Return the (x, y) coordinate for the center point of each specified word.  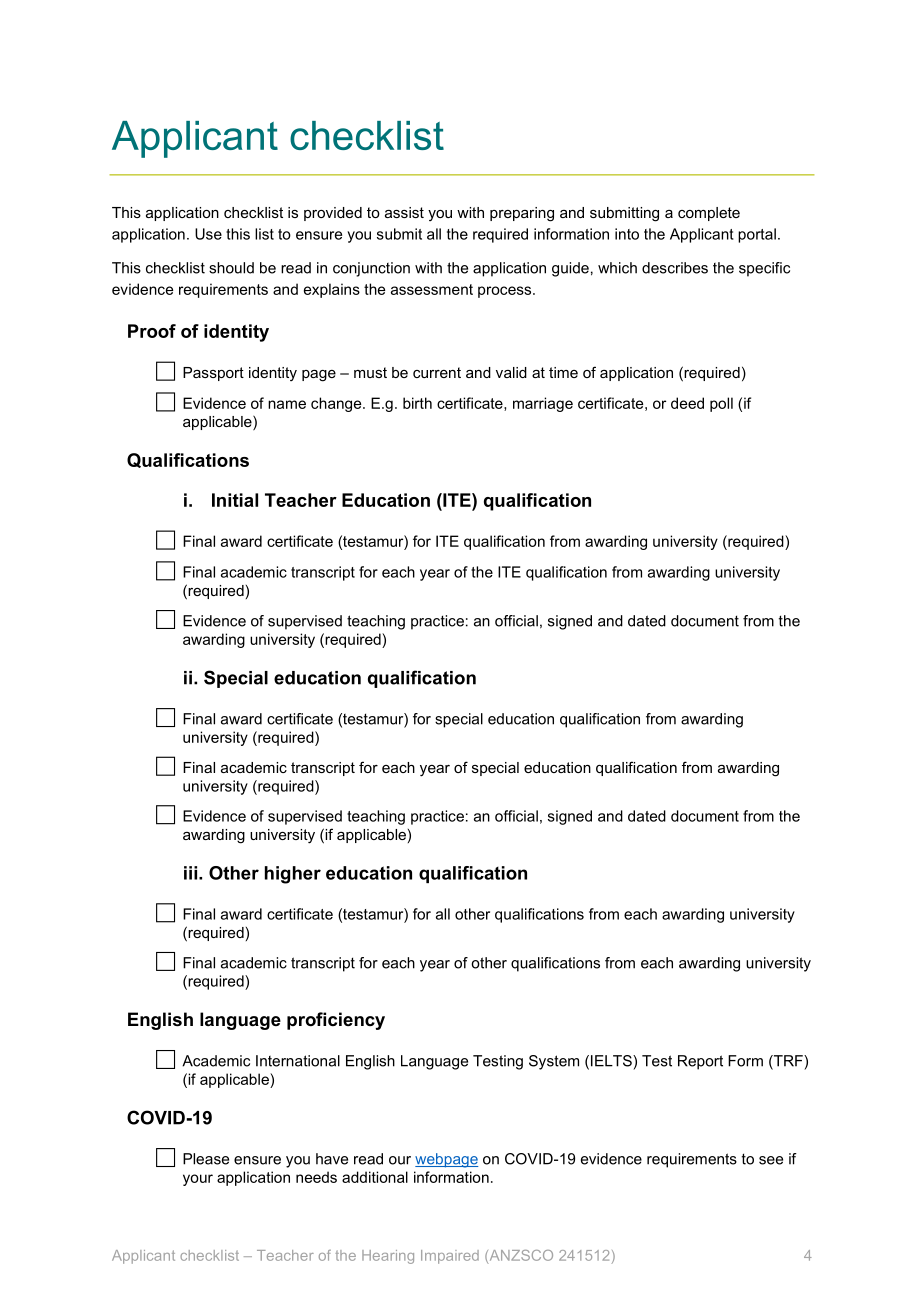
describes (675, 268)
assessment (432, 289)
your (198, 1180)
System (554, 1062)
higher (293, 875)
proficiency (336, 1021)
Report (700, 1062)
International (298, 1061)
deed (687, 403)
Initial (235, 500)
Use (208, 234)
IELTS (612, 1061)
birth (417, 403)
